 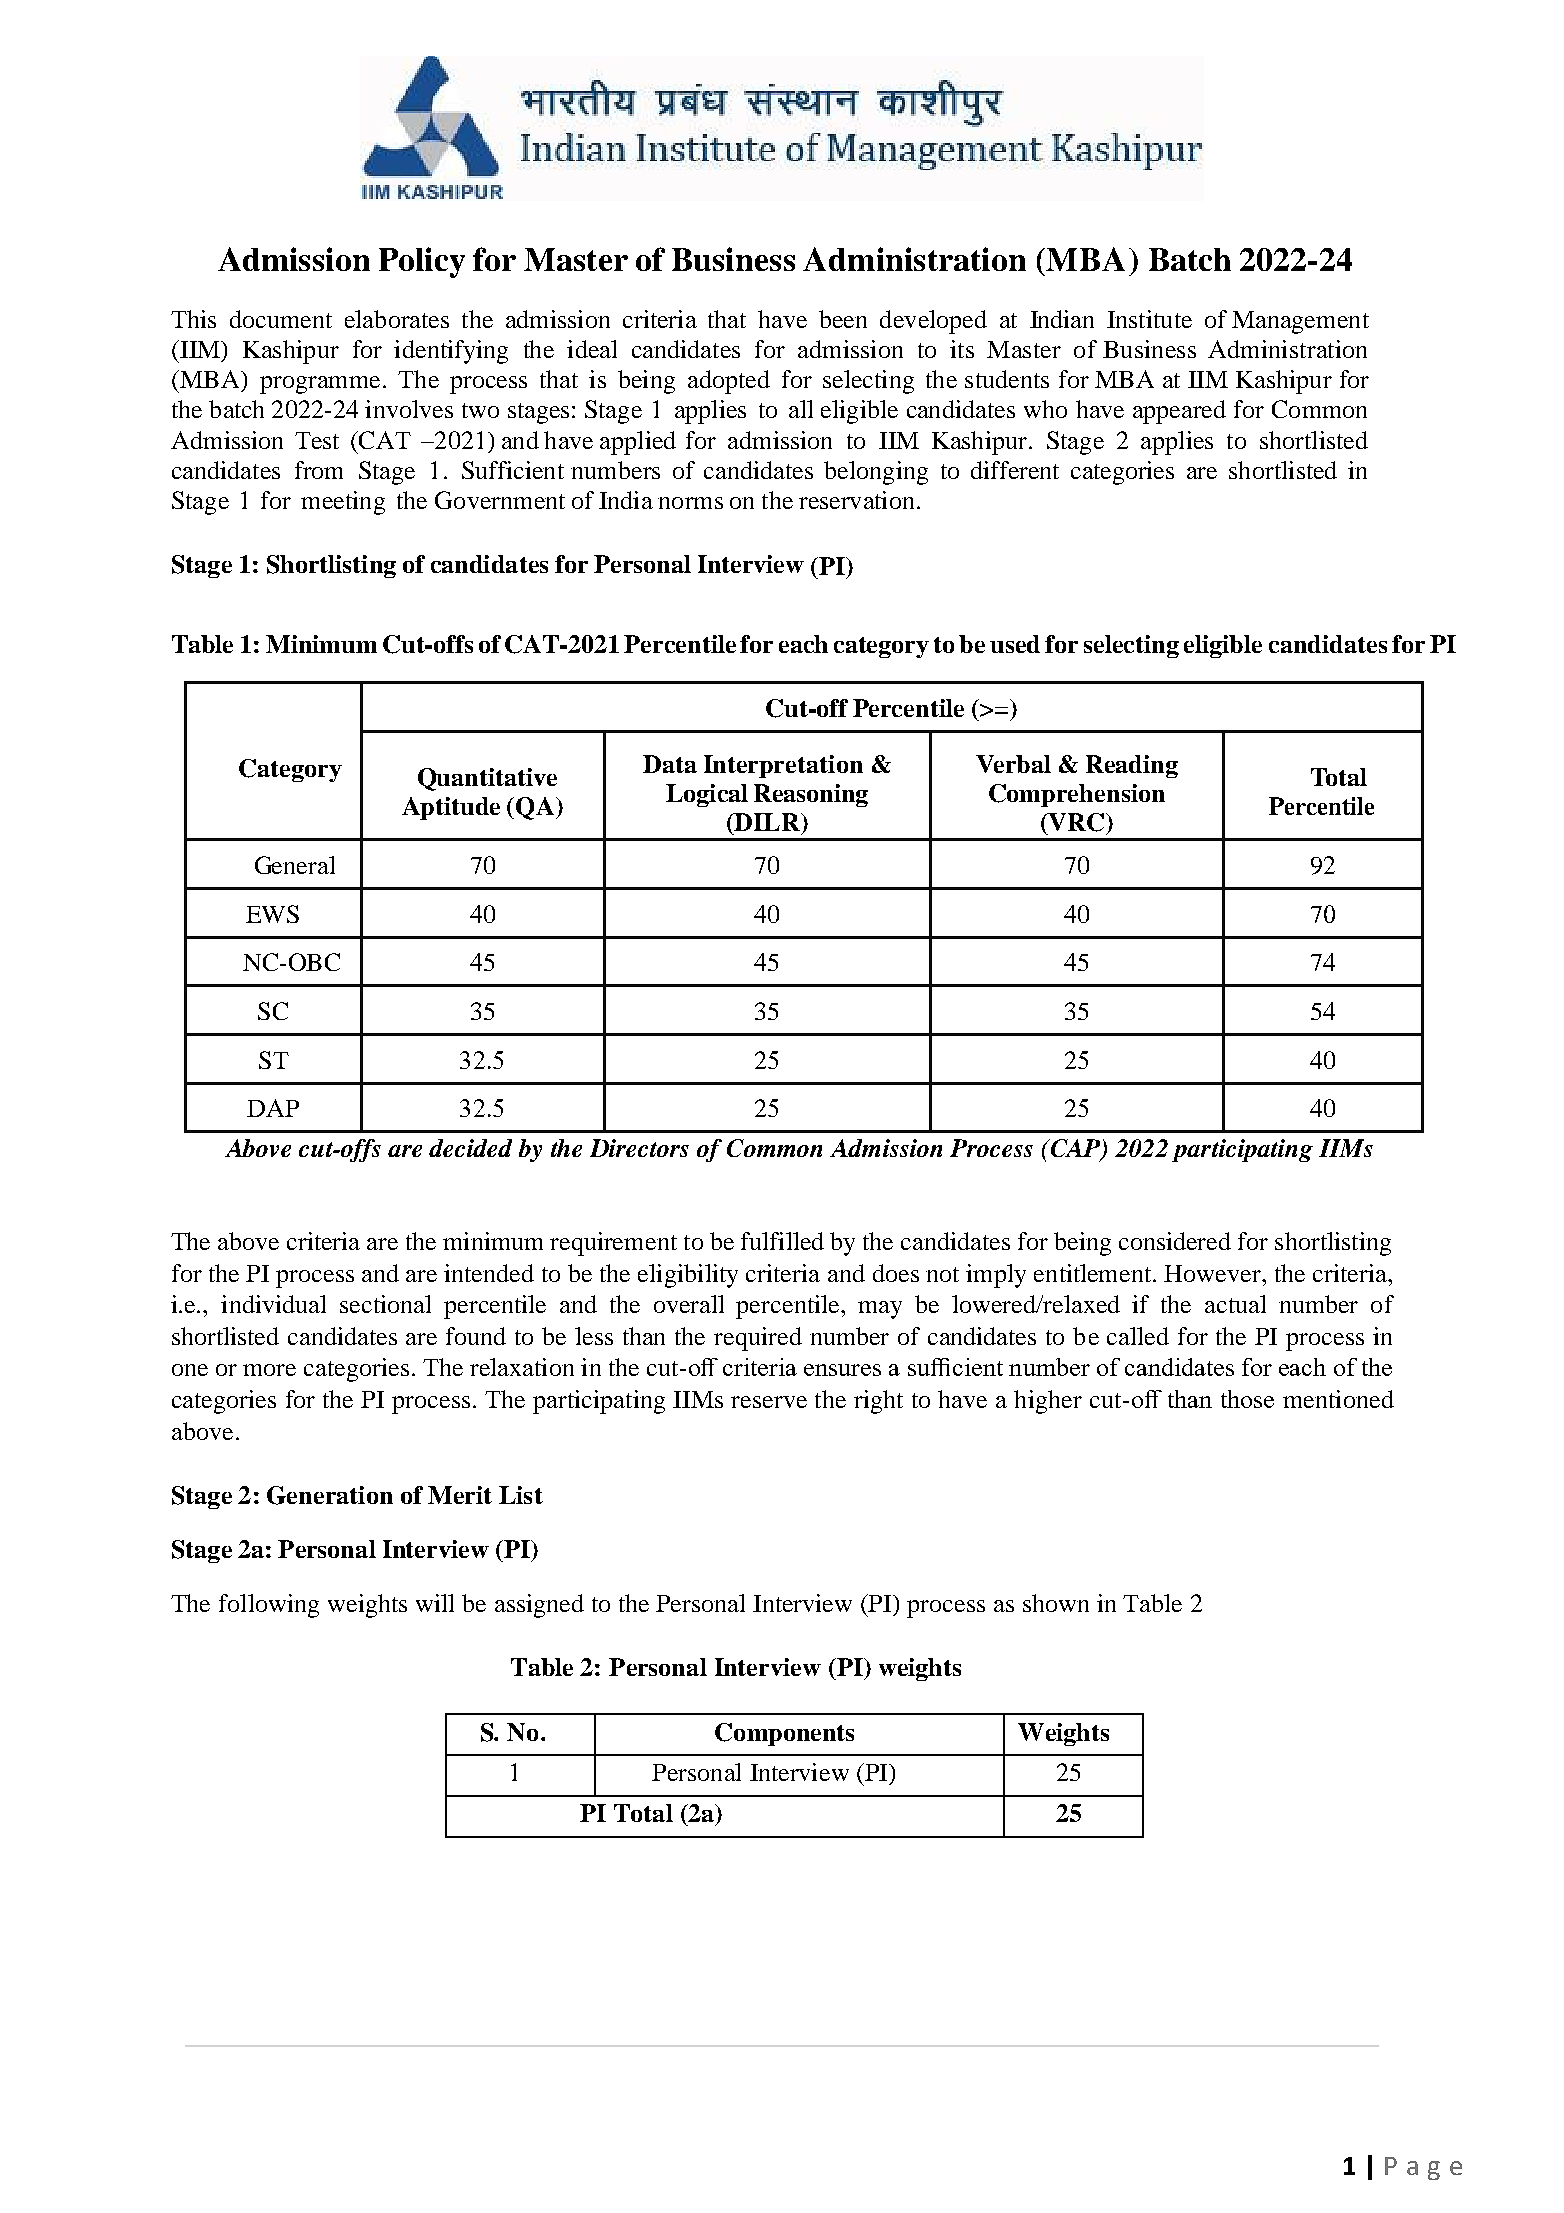 What do you see at coordinates (281, 319) in the document?
I see `document` at bounding box center [281, 319].
